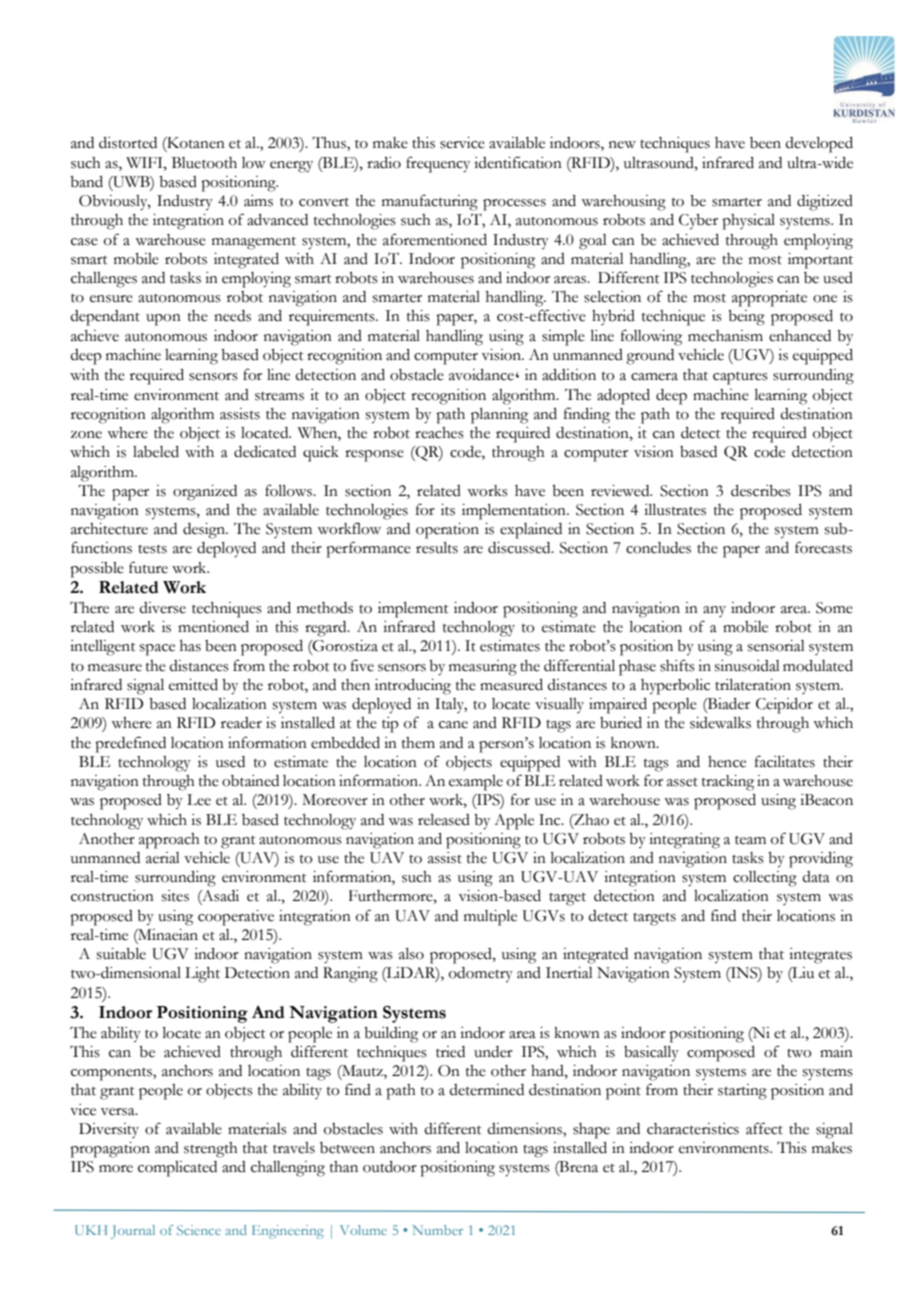  I want to click on upon, so click(163, 320).
